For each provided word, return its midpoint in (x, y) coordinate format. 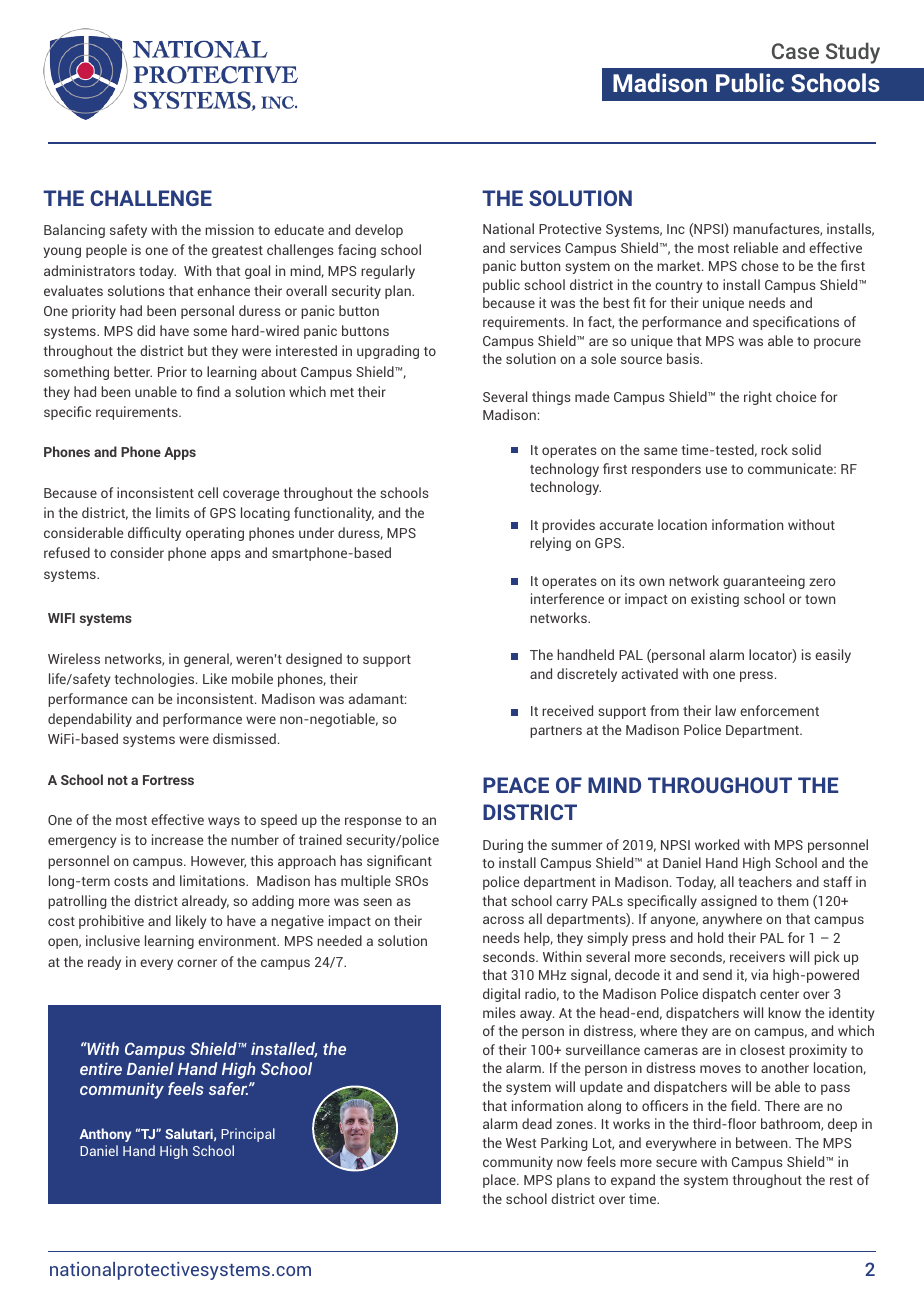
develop (379, 231)
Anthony (105, 1135)
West (521, 1143)
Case (795, 51)
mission (229, 229)
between (763, 1142)
